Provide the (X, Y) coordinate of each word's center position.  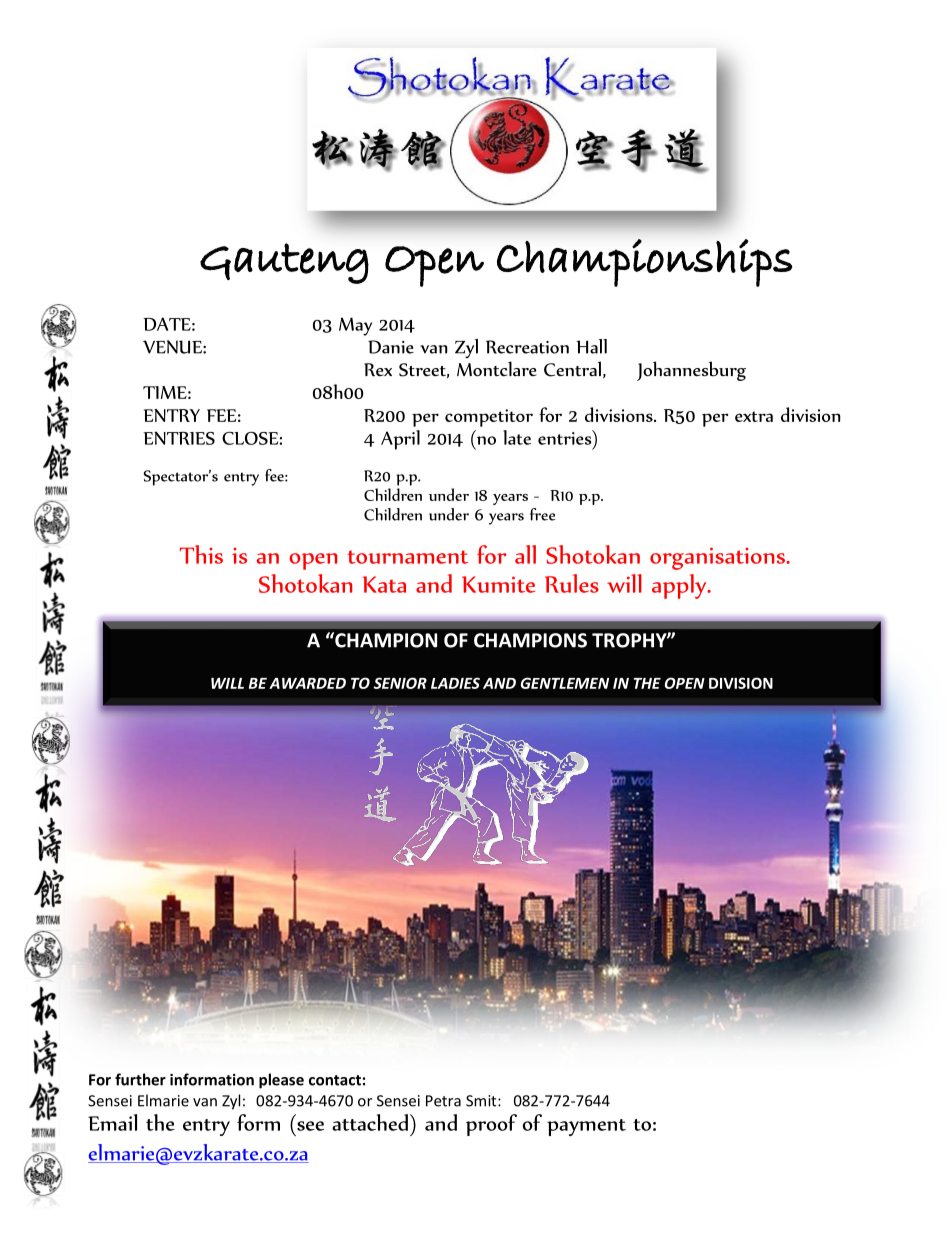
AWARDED (307, 683)
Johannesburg (691, 371)
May (355, 326)
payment (586, 1127)
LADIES (455, 683)
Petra (443, 1101)
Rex (378, 370)
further (140, 1079)
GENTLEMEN (565, 683)
